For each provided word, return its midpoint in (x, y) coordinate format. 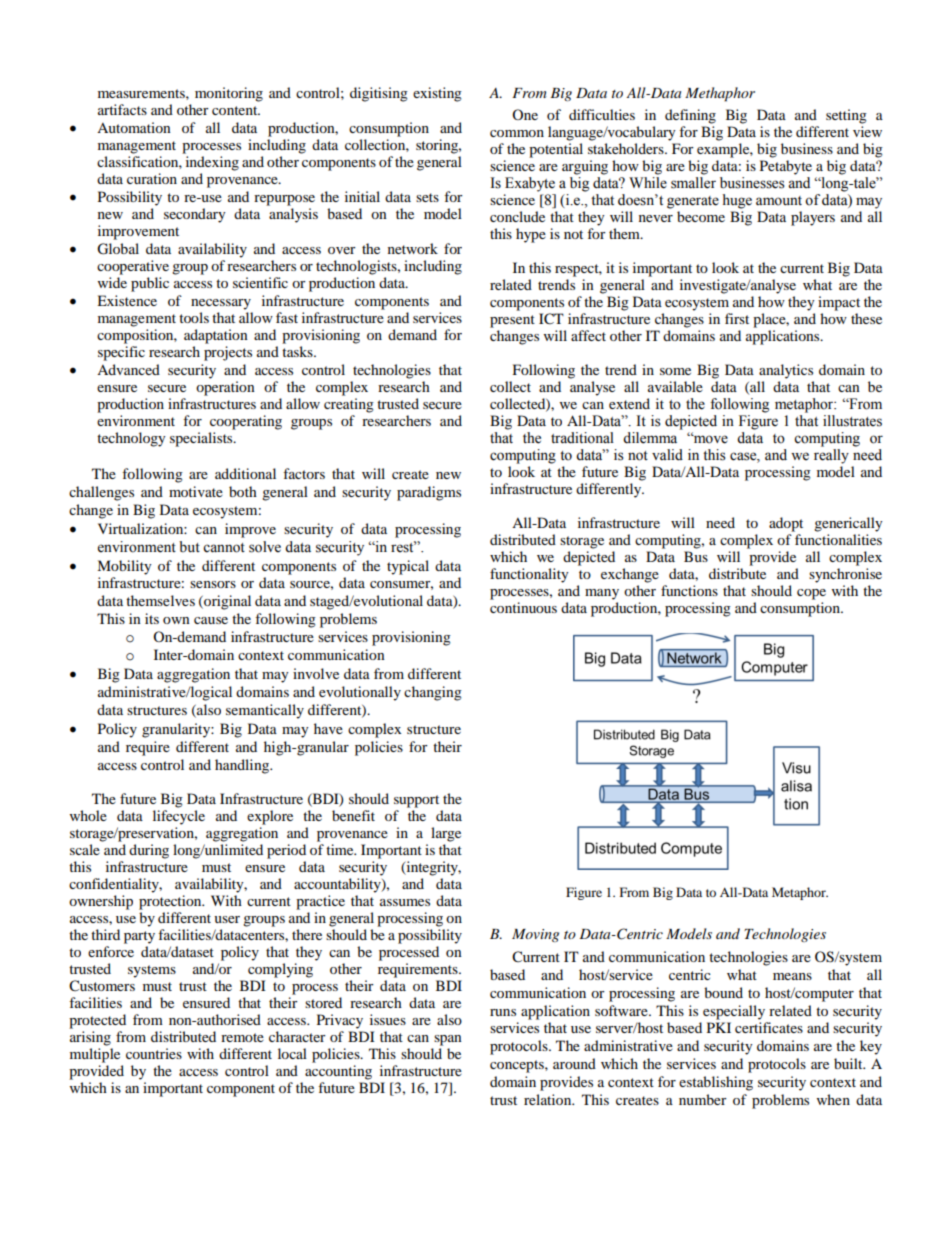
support (416, 801)
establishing (716, 1083)
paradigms (429, 493)
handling (243, 766)
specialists (202, 439)
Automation (134, 127)
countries (154, 1053)
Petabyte (786, 167)
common (517, 133)
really (831, 456)
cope (811, 594)
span (448, 1040)
